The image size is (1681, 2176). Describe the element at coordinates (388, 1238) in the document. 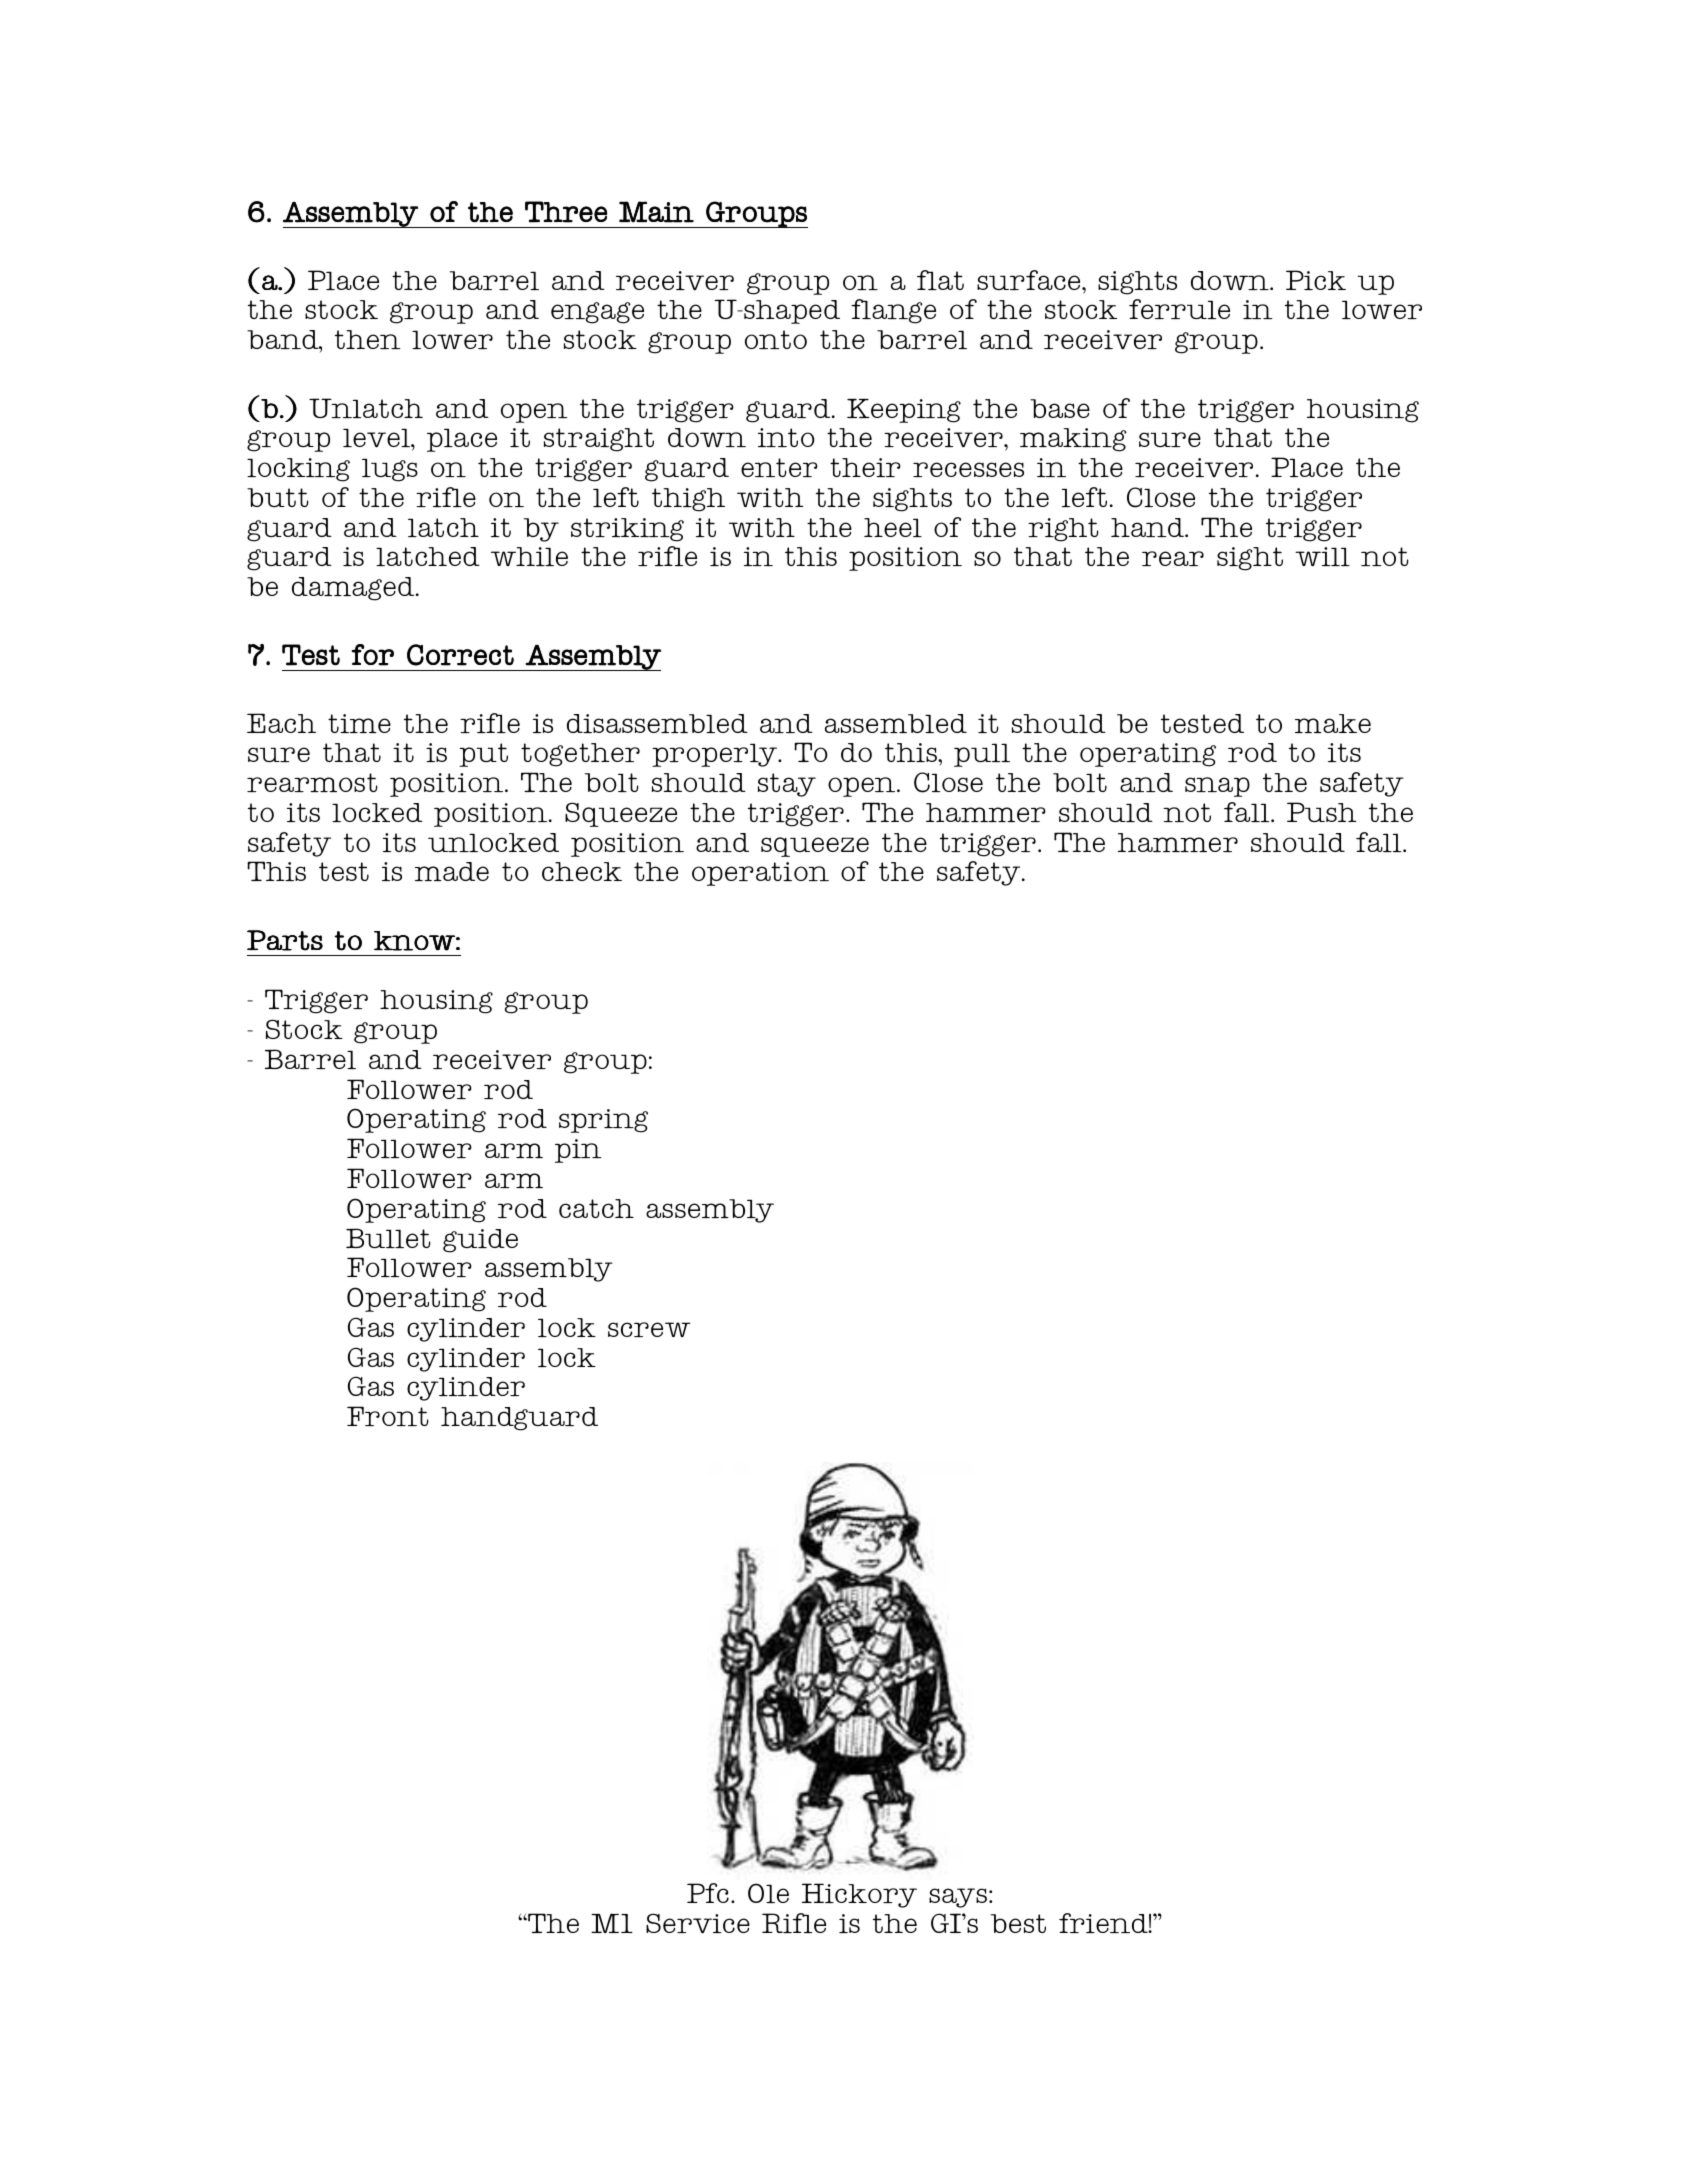

I see `Bullet` at that location.
